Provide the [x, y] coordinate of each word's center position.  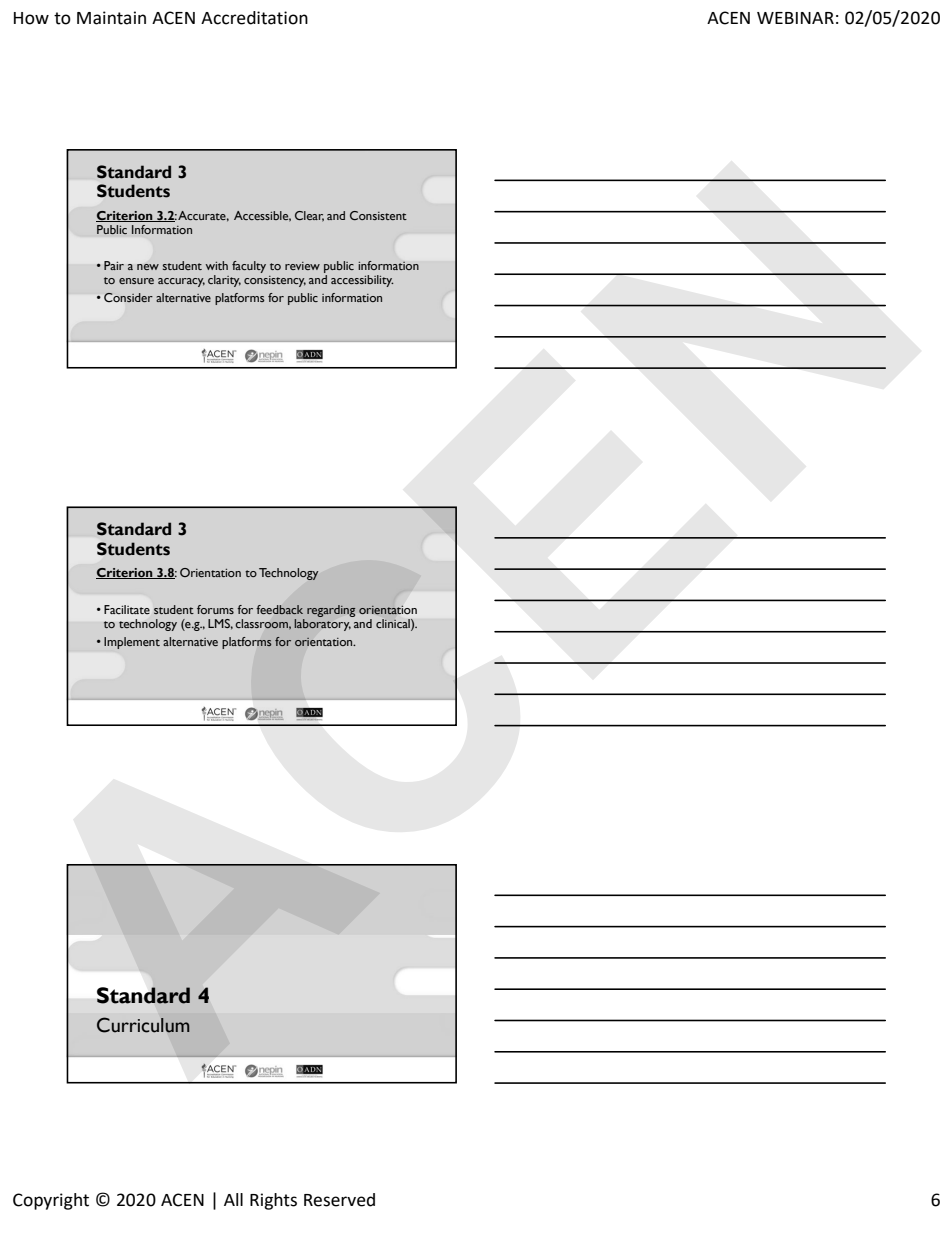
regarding [331, 611]
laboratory [323, 623]
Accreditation [254, 18]
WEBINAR [795, 18]
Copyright [51, 1201]
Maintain [111, 18]
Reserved [339, 1200]
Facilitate [127, 609]
